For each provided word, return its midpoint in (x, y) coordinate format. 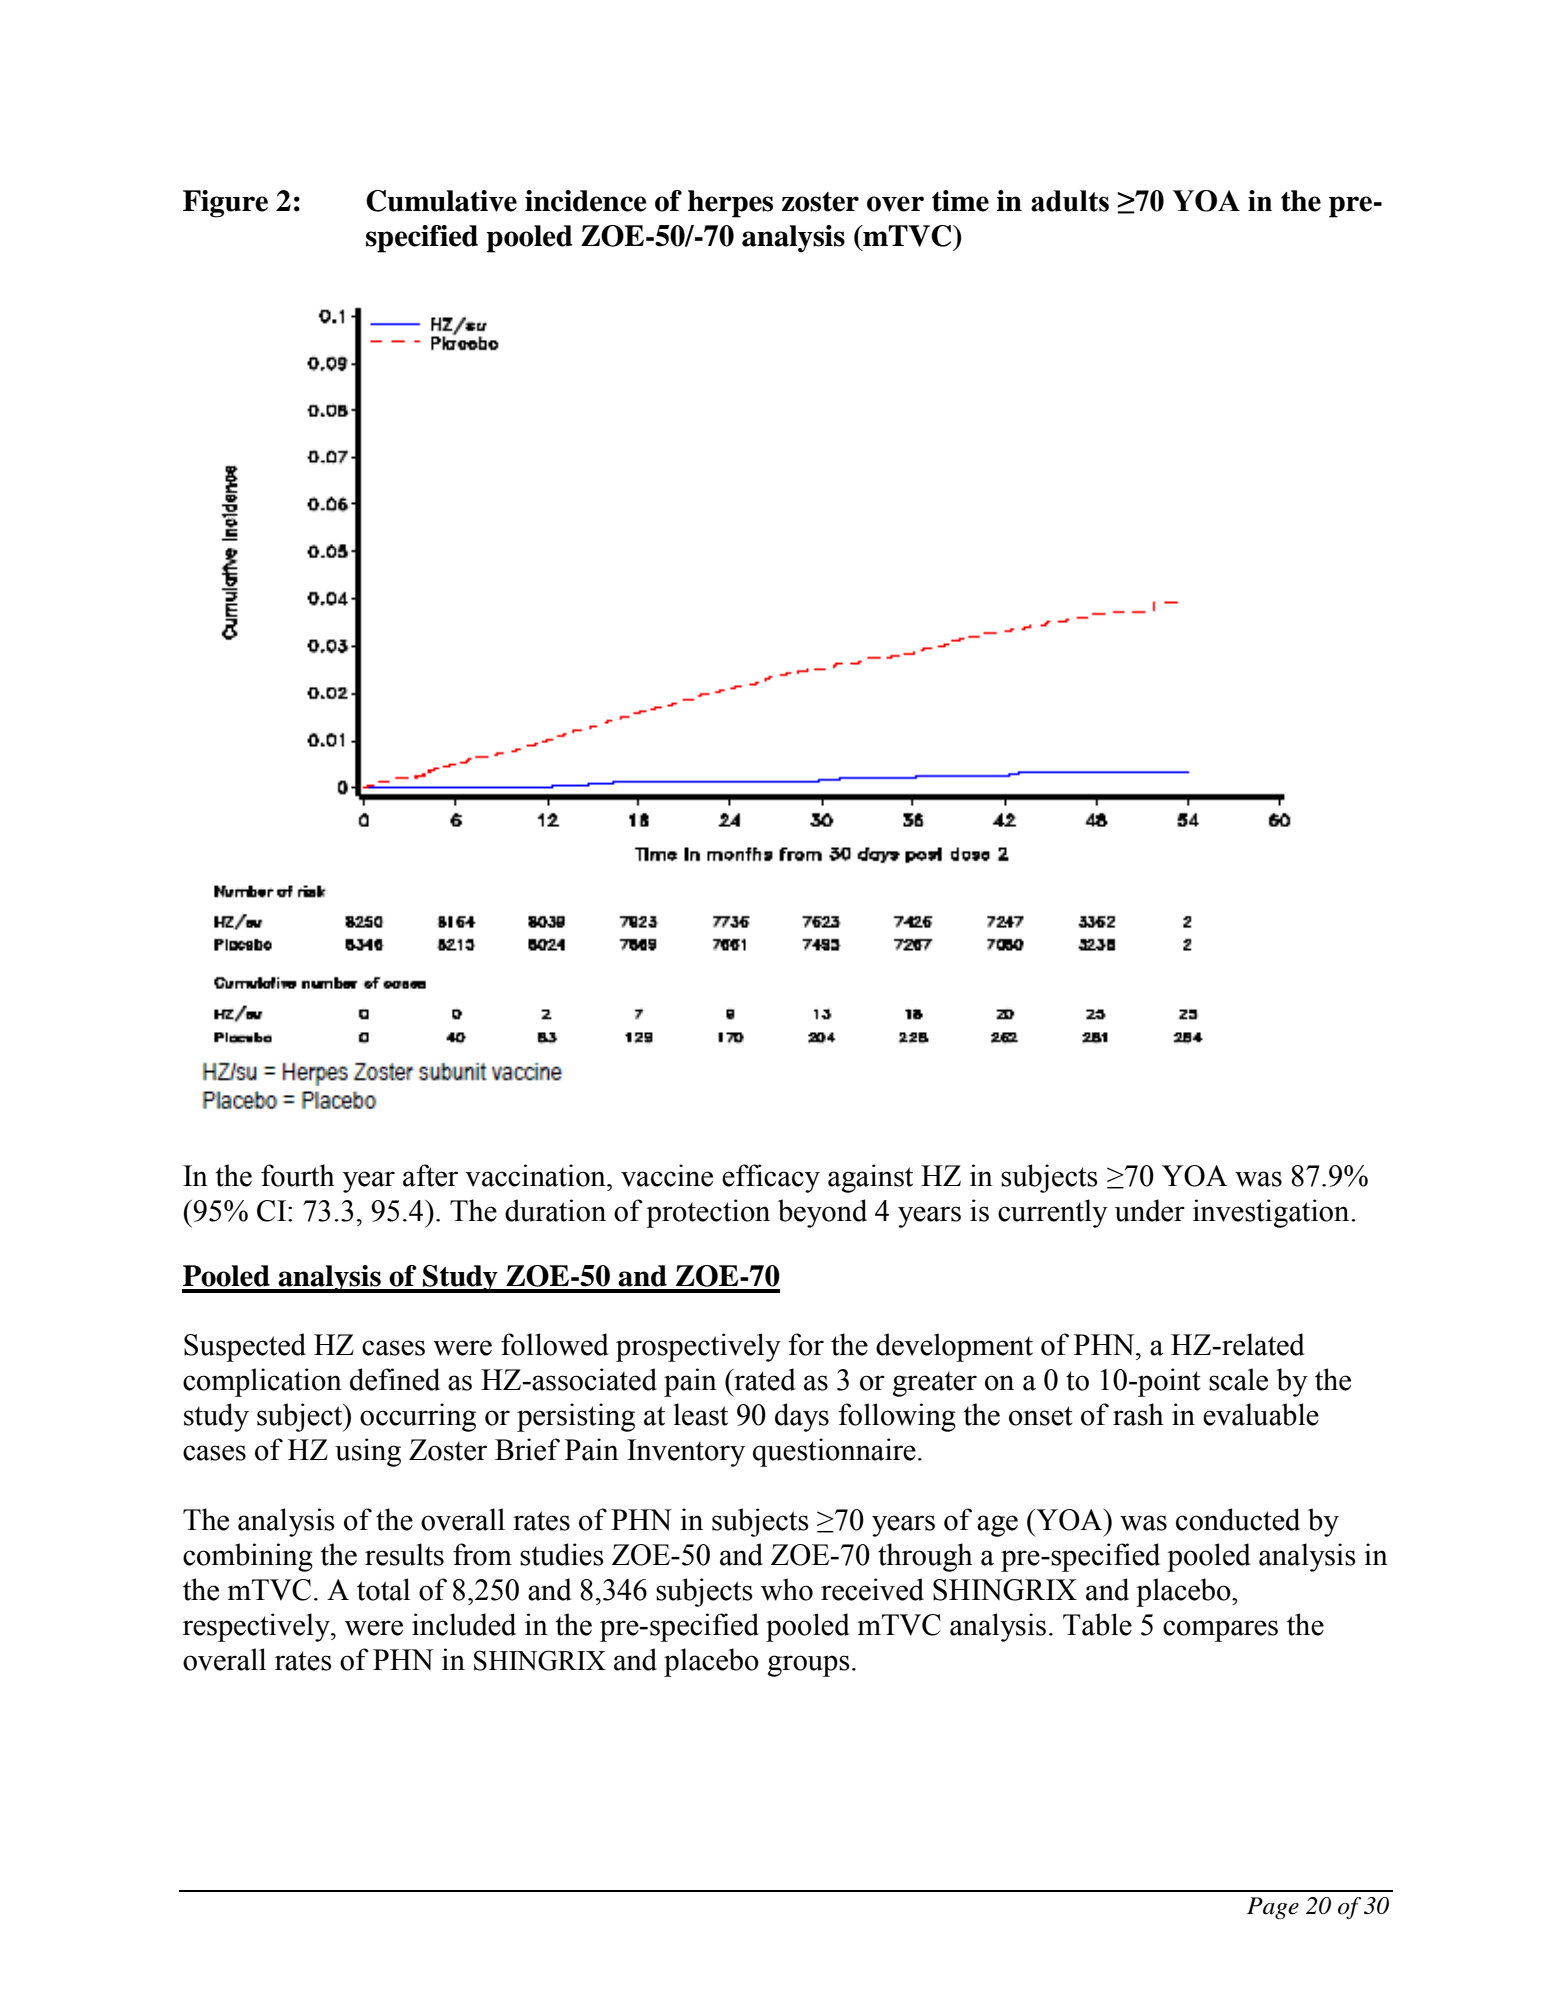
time (960, 201)
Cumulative (441, 201)
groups (809, 1666)
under (1150, 1210)
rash (1138, 1414)
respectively (257, 1627)
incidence (586, 201)
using (368, 1452)
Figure (225, 204)
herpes (730, 204)
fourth (298, 1175)
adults (1070, 201)
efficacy (771, 1178)
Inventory (686, 1453)
